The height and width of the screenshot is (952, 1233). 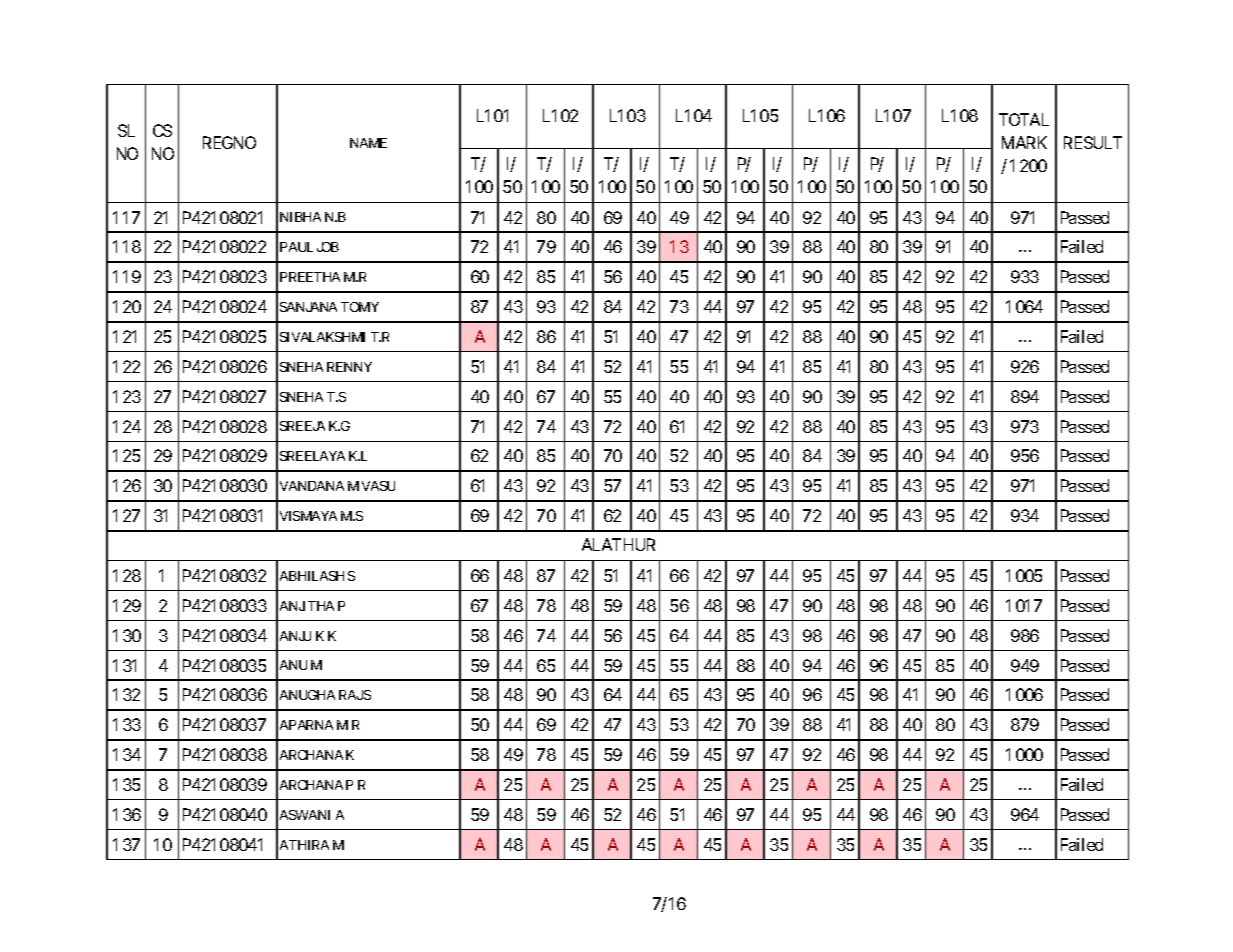 What do you see at coordinates (328, 247) in the screenshot?
I see `JOB` at bounding box center [328, 247].
